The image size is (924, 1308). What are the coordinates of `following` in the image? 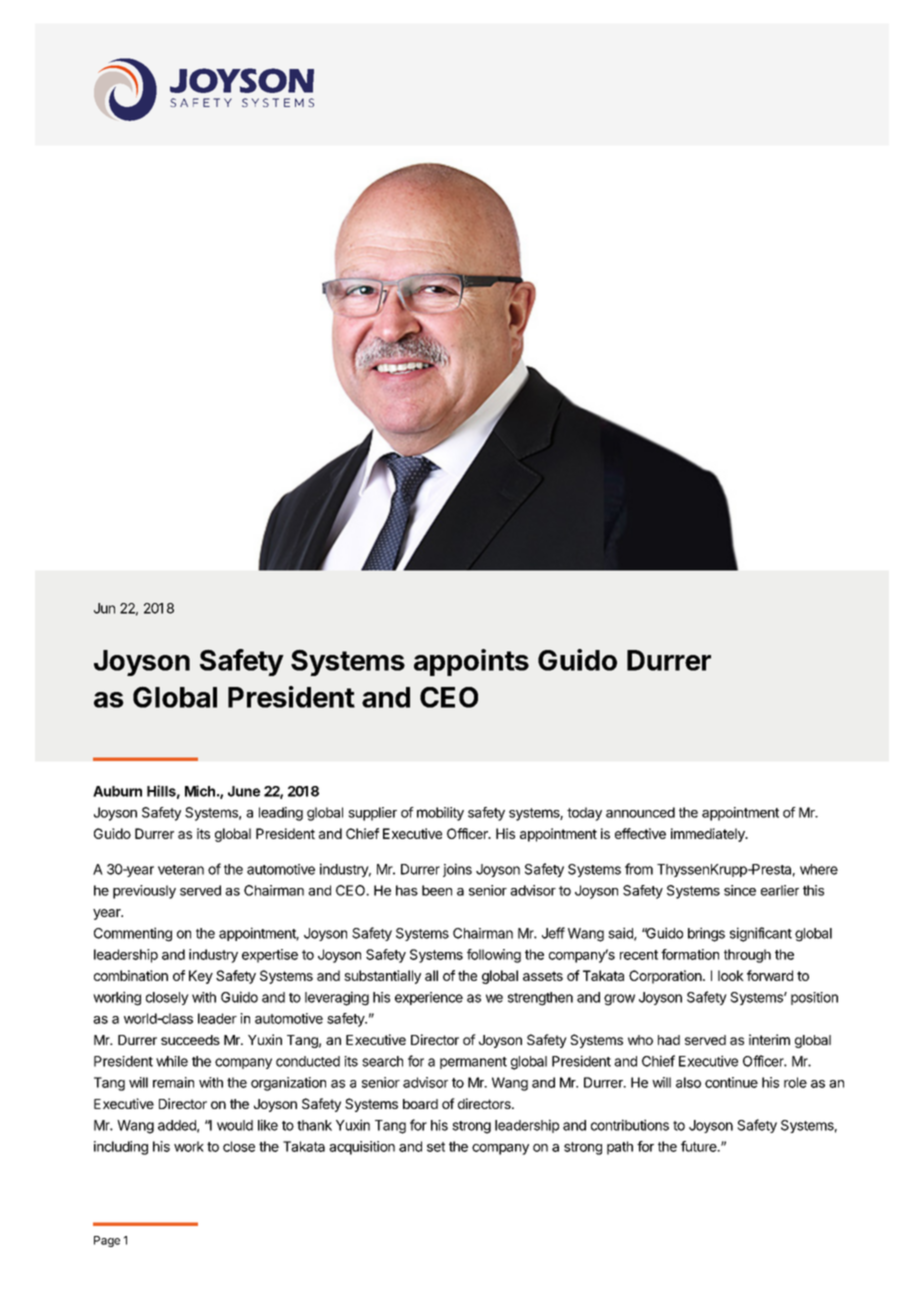 It's located at (494, 956).
